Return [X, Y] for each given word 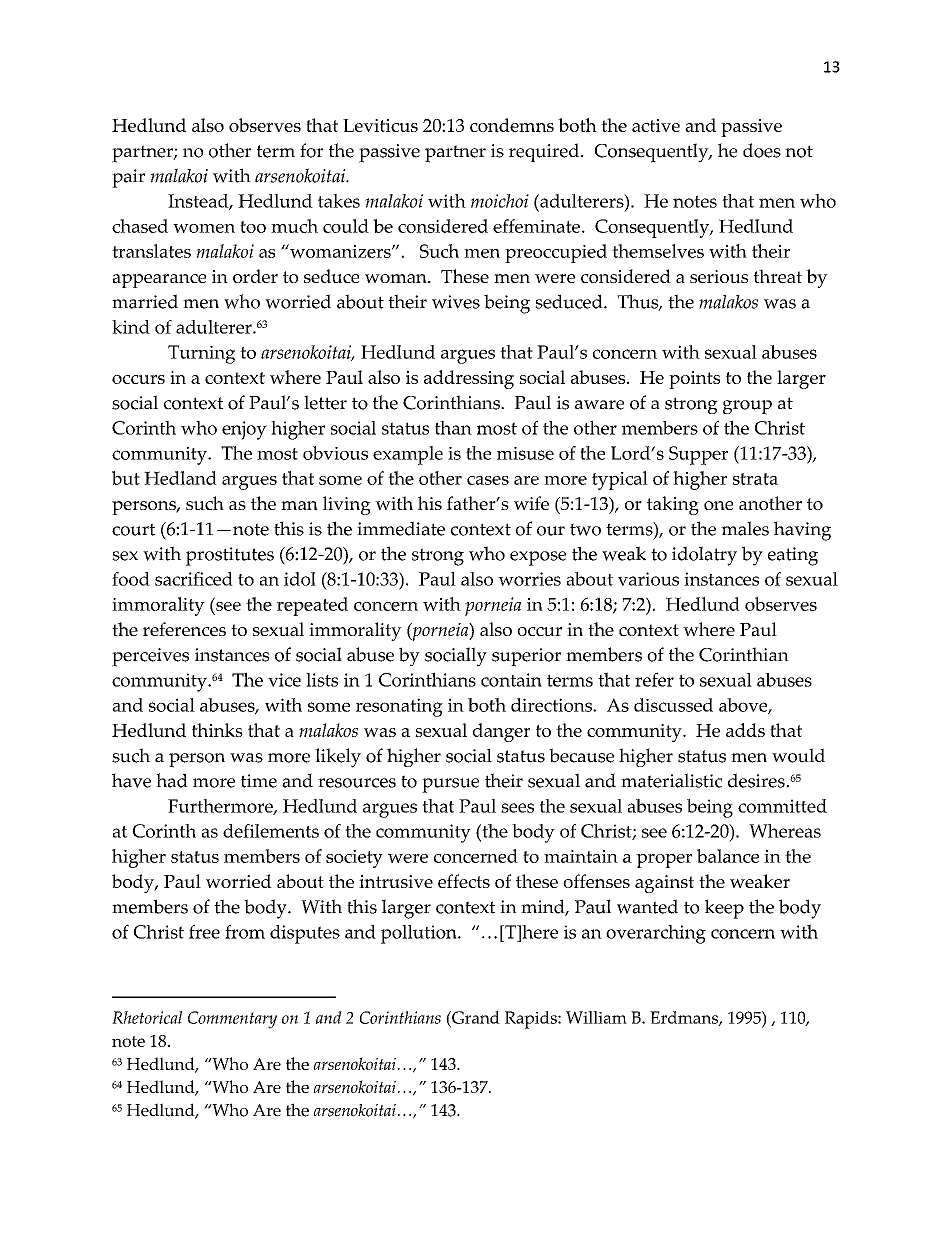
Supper [698, 455]
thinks [217, 730]
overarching [656, 934]
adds [745, 730]
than [453, 428]
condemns [512, 125]
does [762, 150]
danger [501, 732]
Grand [475, 1017]
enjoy [244, 430]
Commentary [232, 1020]
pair [128, 178]
